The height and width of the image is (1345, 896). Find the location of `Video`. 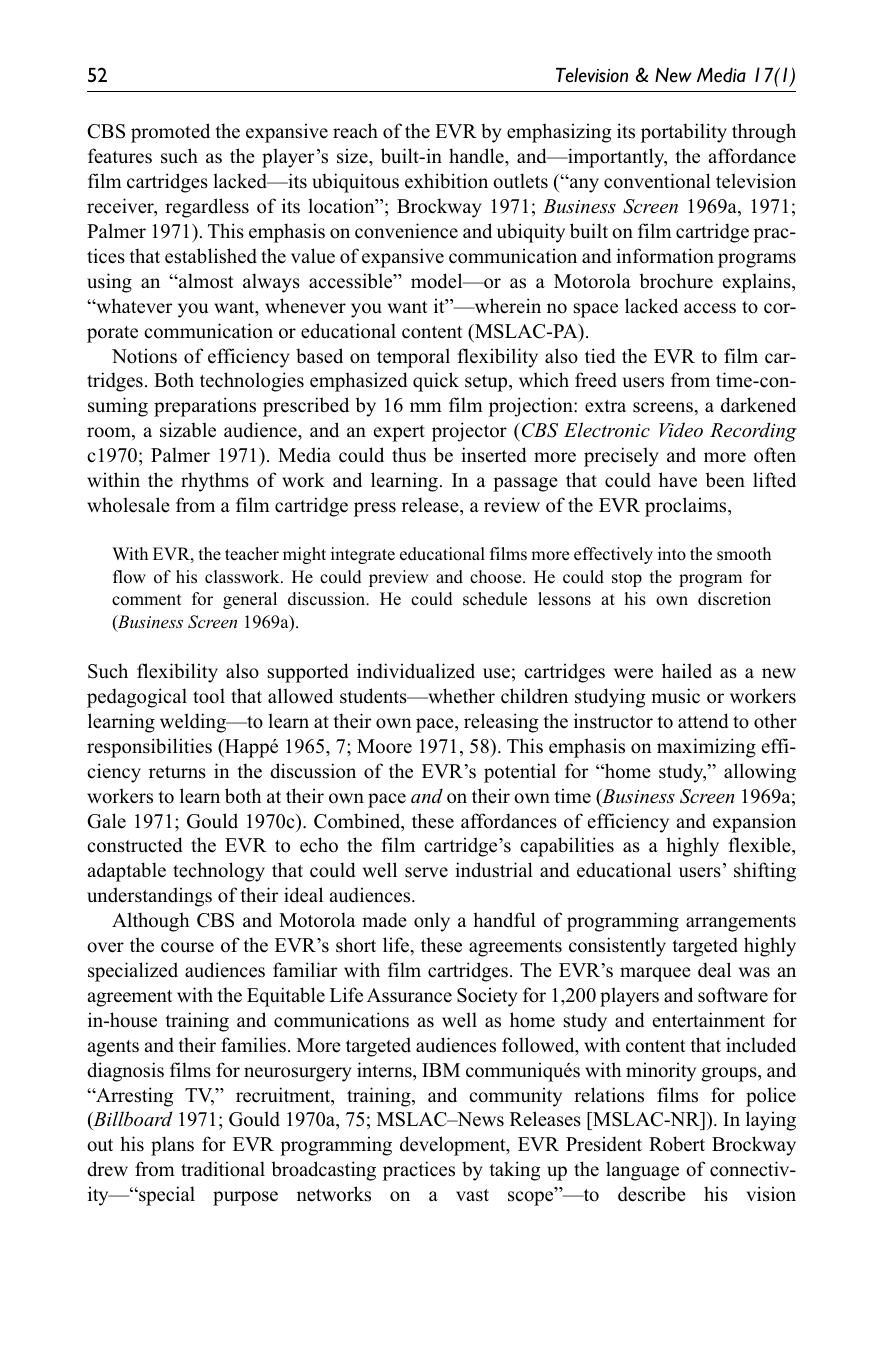

Video is located at coordinates (681, 430).
